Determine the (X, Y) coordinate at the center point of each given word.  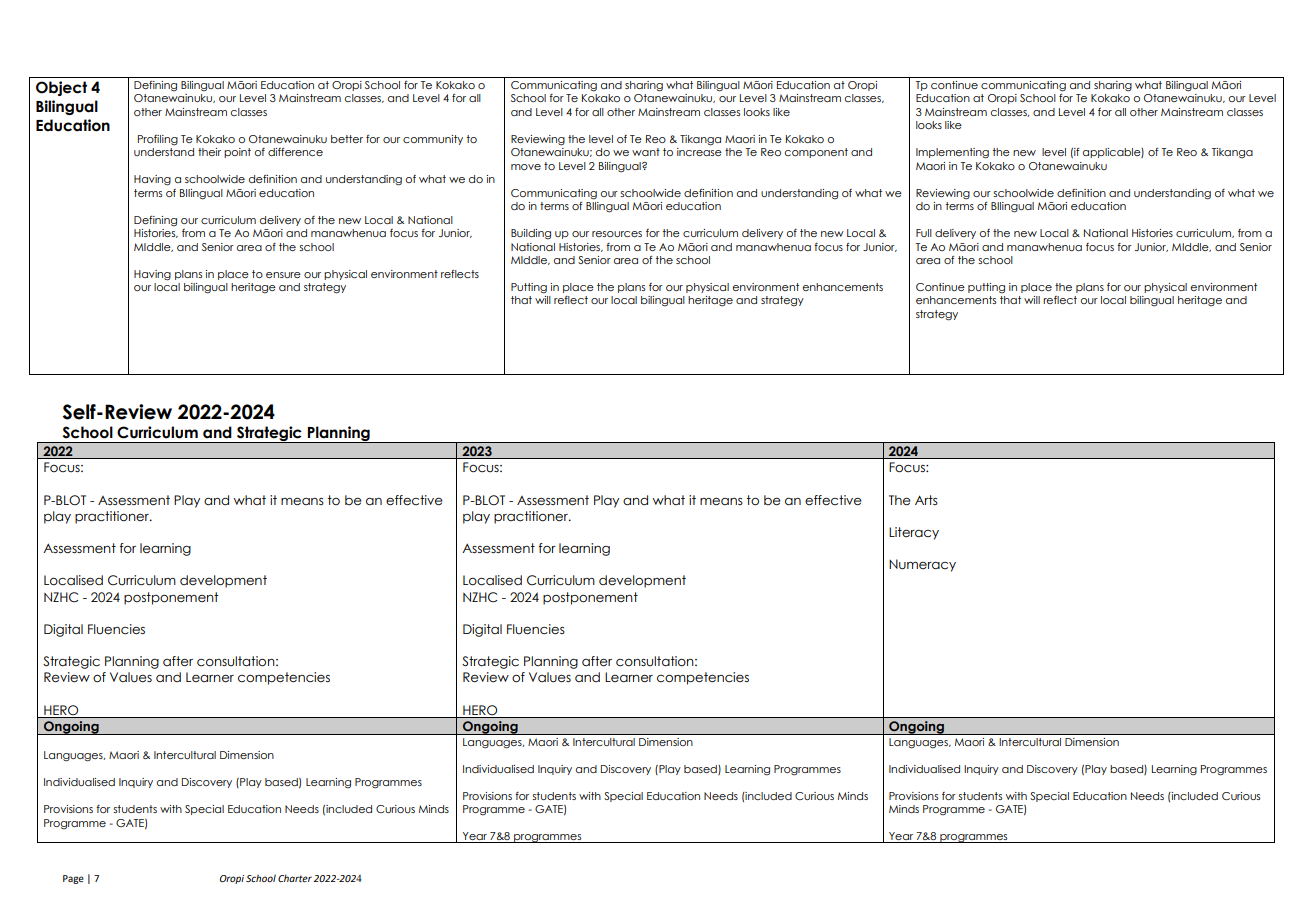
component (816, 153)
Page (73, 879)
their (209, 152)
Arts (926, 500)
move (526, 167)
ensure (283, 275)
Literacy (914, 533)
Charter (295, 878)
